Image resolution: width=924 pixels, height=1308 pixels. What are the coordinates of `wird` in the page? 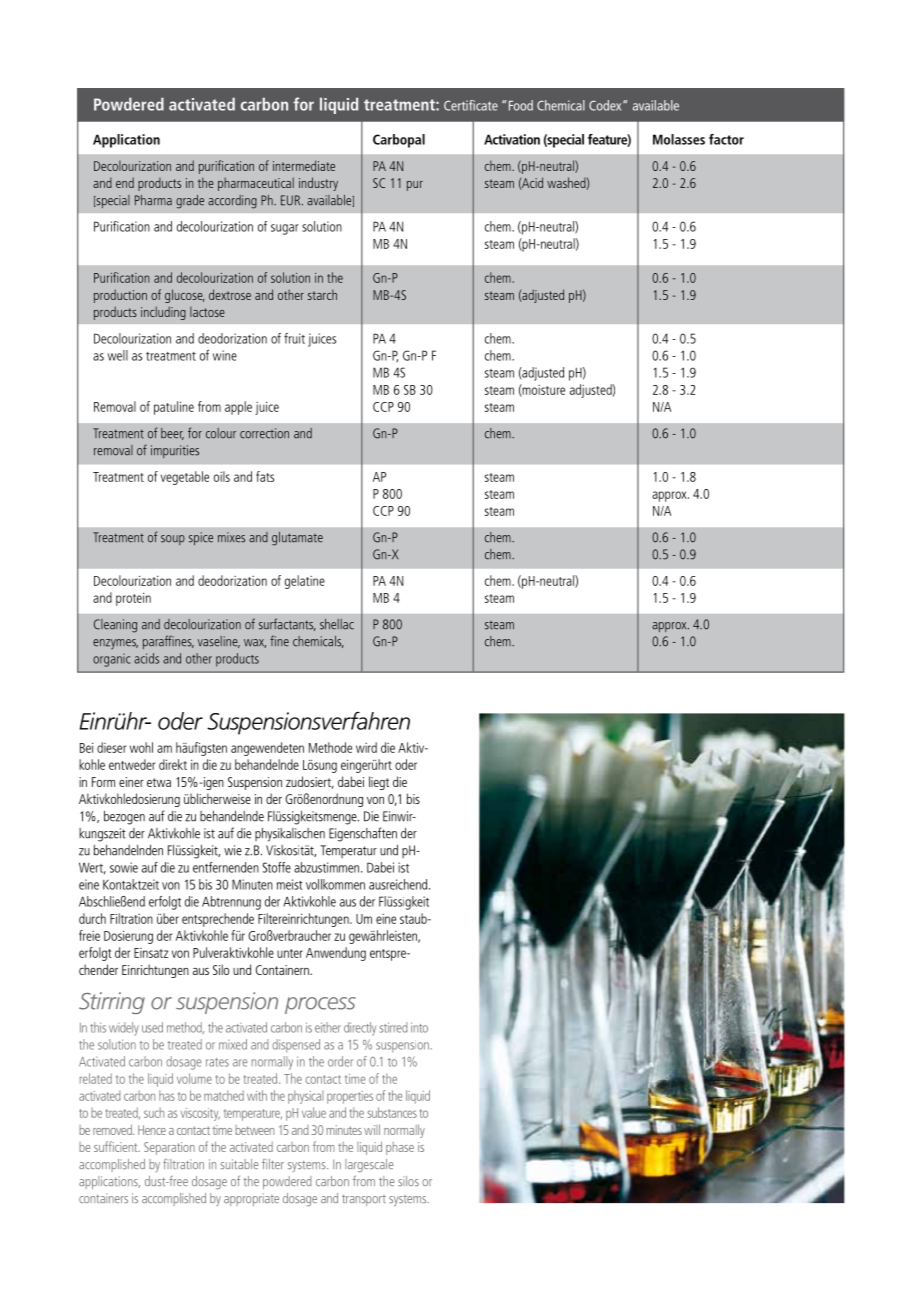 It's located at (366, 747).
